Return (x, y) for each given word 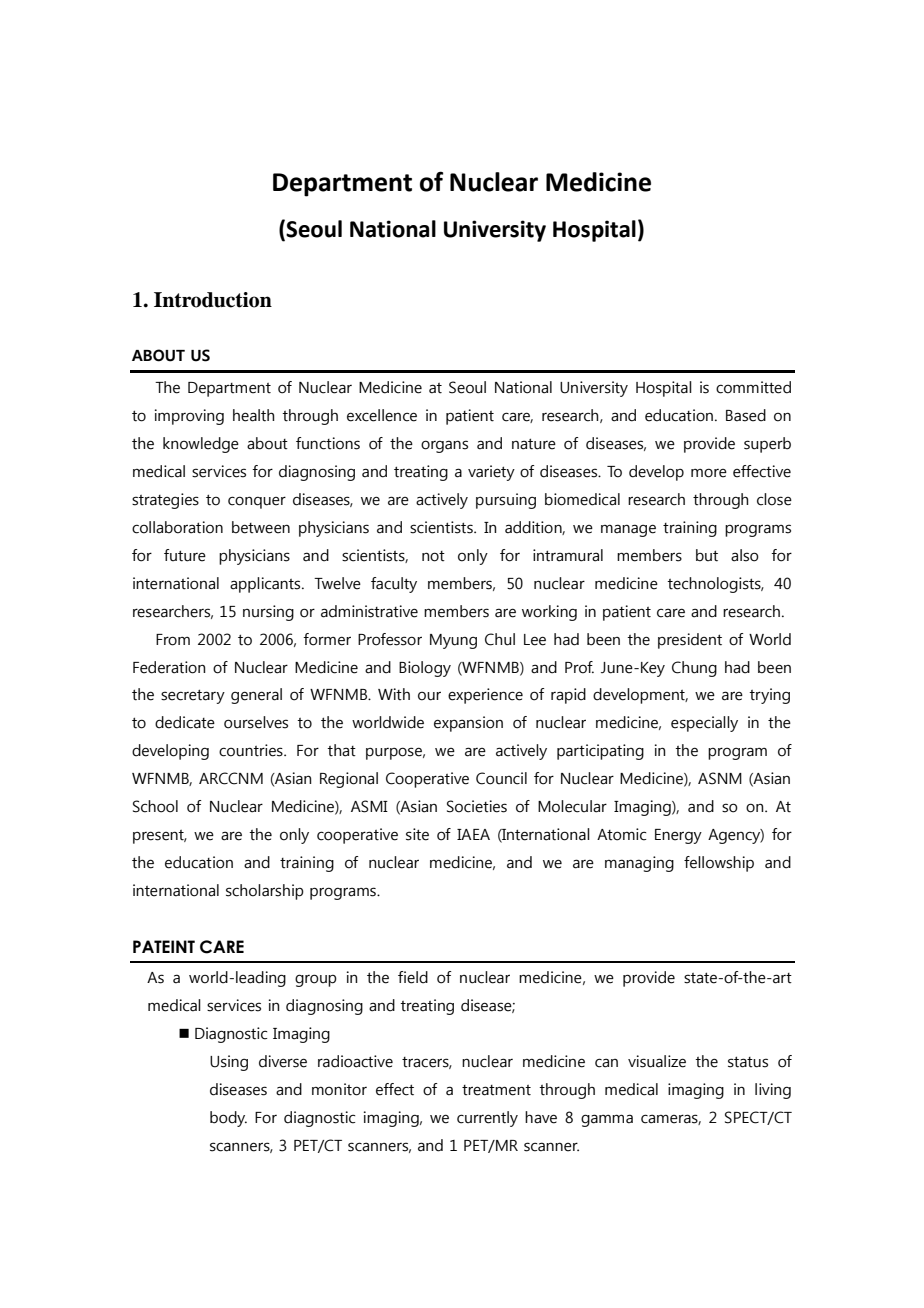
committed (753, 387)
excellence (382, 415)
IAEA (473, 834)
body (228, 1119)
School (155, 806)
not (433, 556)
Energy (678, 836)
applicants (266, 585)
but (707, 555)
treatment (496, 1090)
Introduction (213, 300)
